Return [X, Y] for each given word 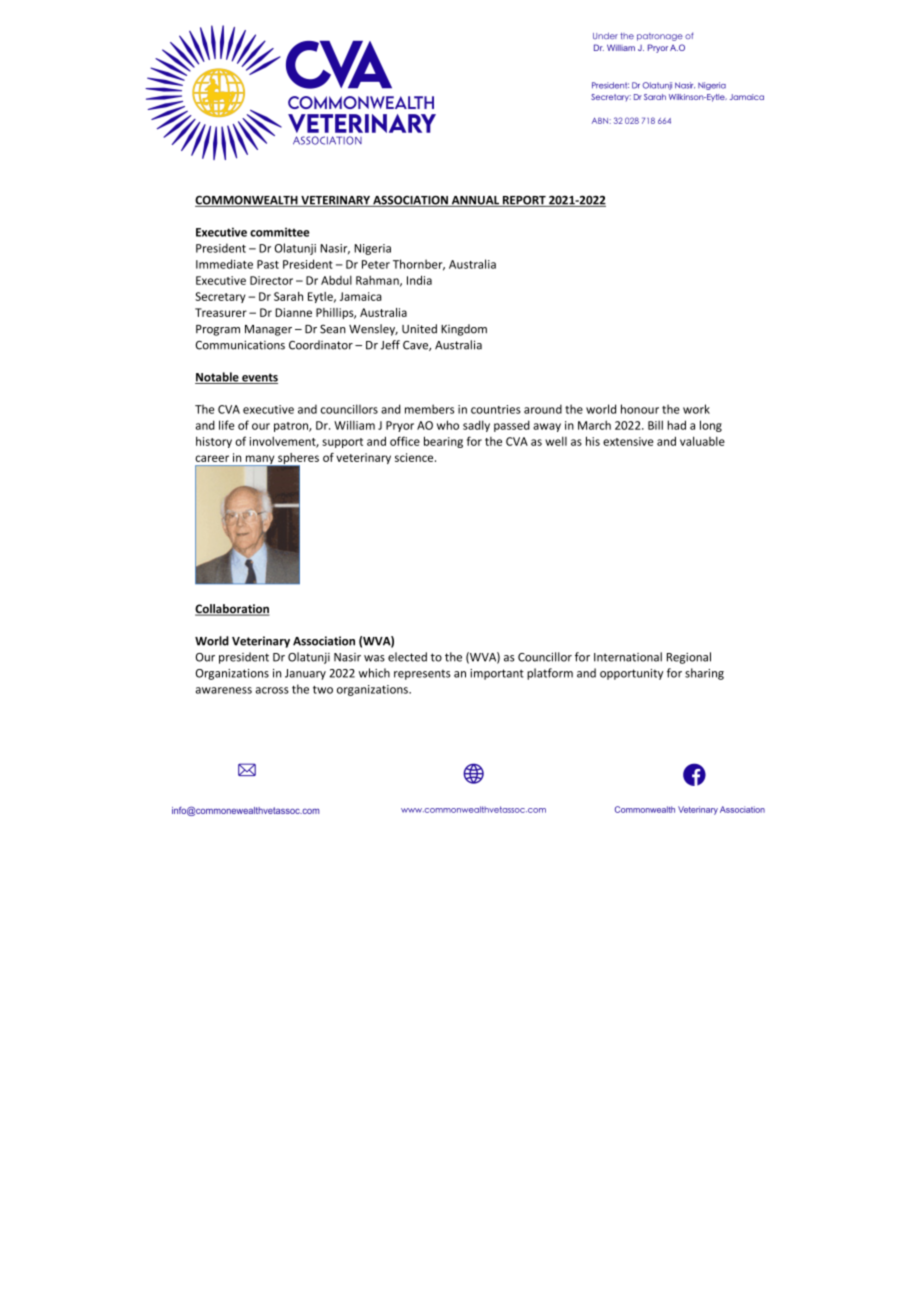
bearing [443, 442]
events [259, 378]
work [696, 409]
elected [407, 657]
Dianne [293, 312]
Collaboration [232, 610]
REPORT [524, 201]
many [260, 461]
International [628, 657]
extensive [628, 441]
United [419, 329]
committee [280, 232]
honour [640, 409]
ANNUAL [475, 201]
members [429, 409]
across [272, 690]
